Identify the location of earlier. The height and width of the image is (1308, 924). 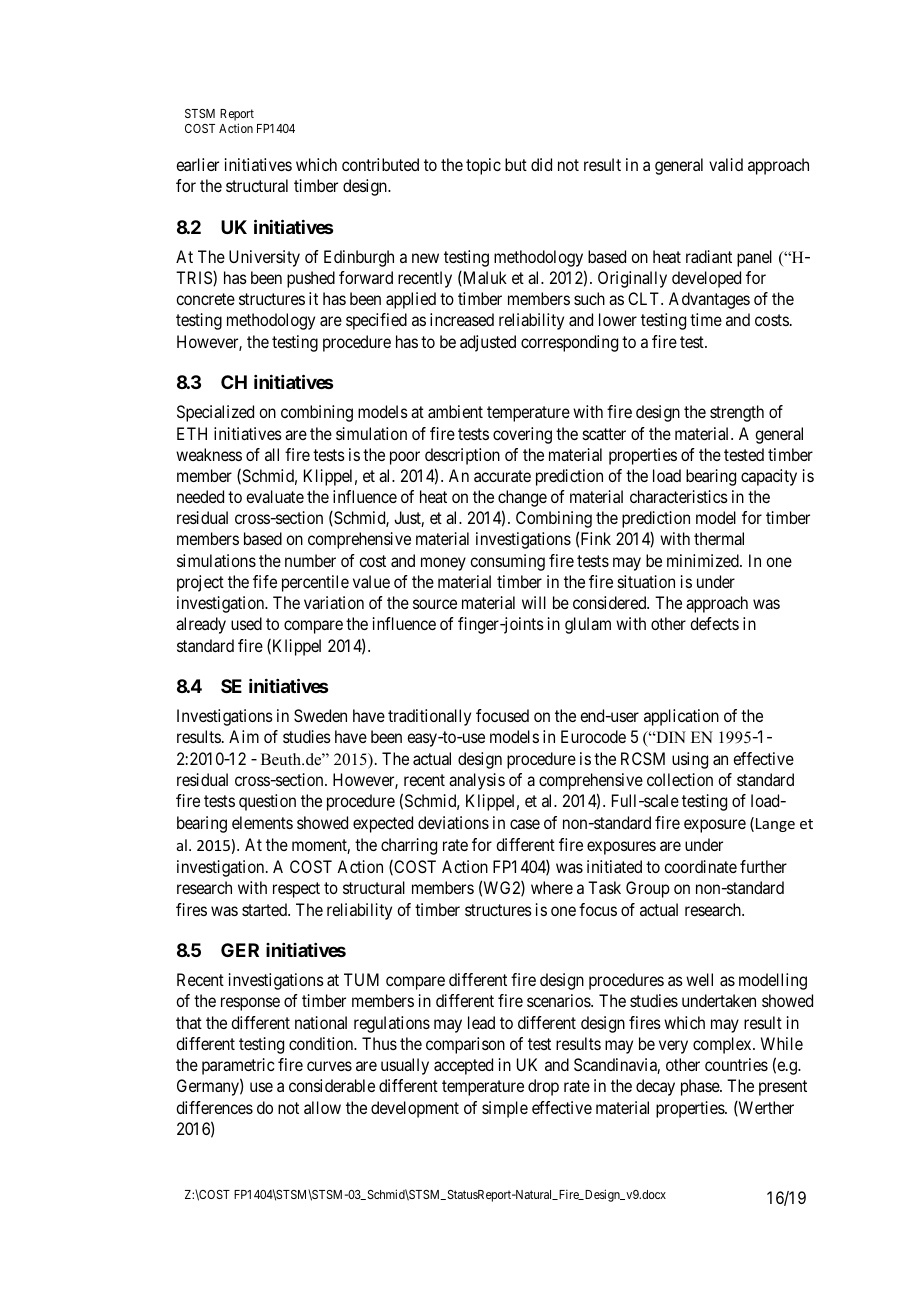
(197, 164).
